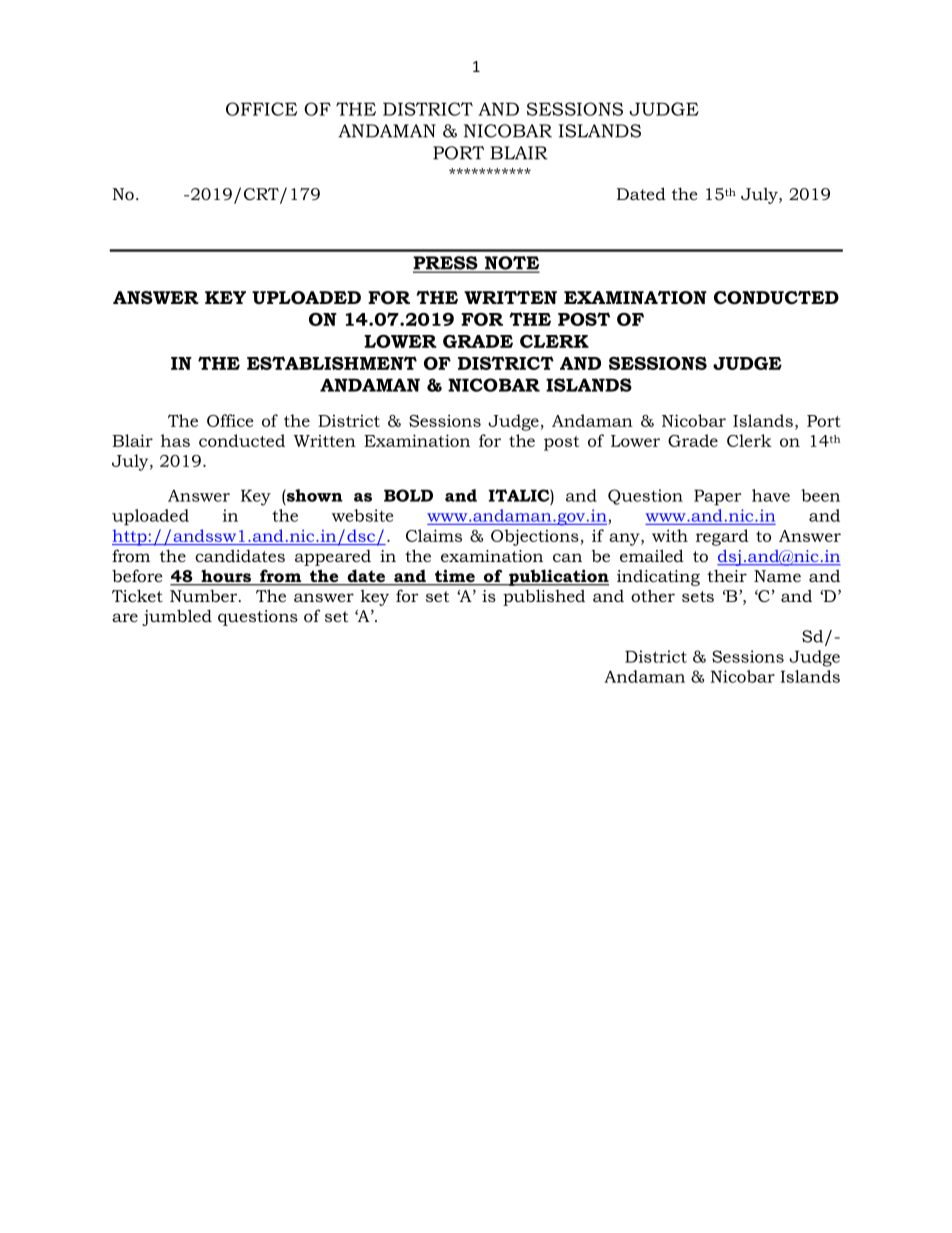 This screenshot has height=1233, width=952. Describe the element at coordinates (205, 595) in the screenshot. I see `Number` at that location.
